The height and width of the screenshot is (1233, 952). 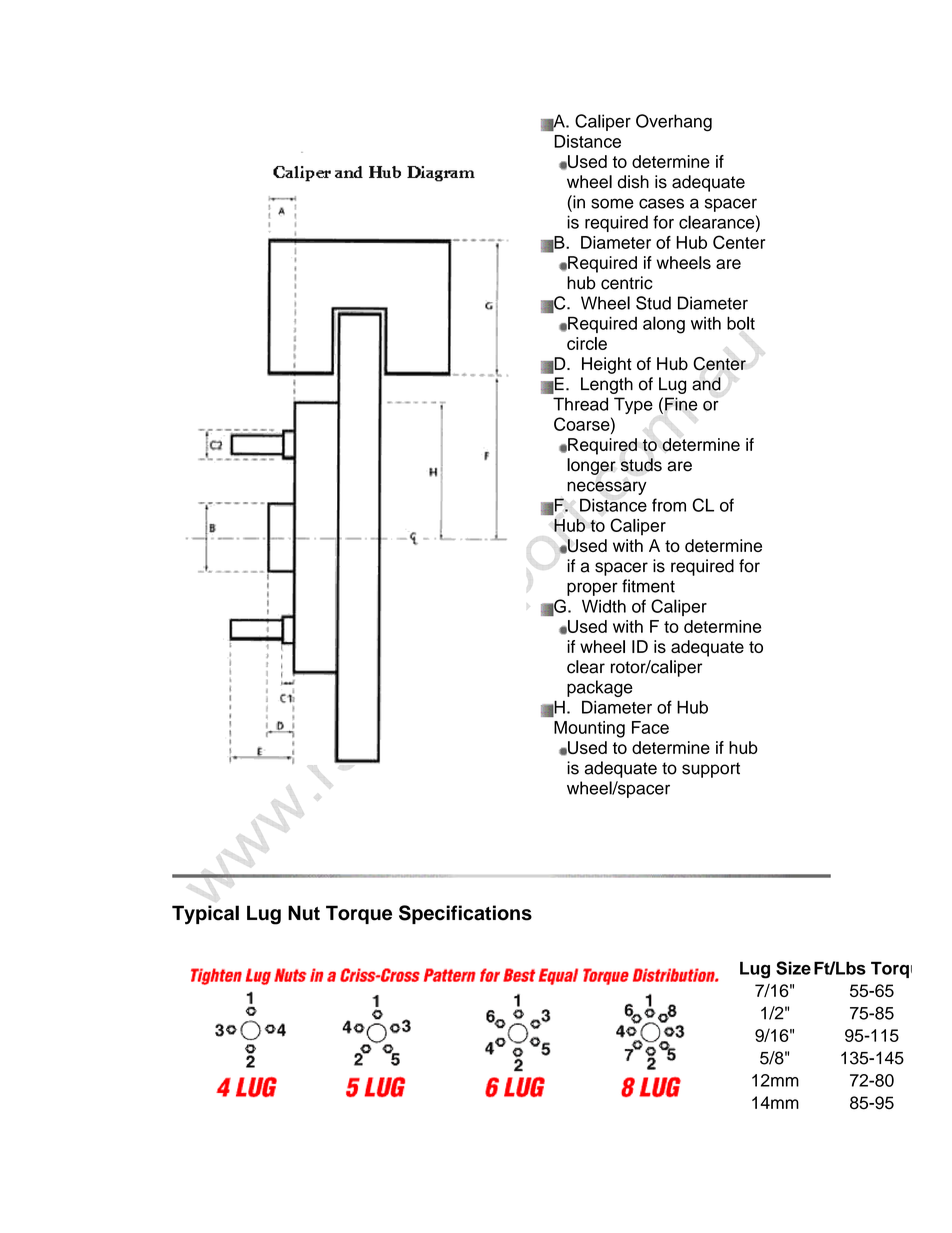 I want to click on Fine, so click(x=681, y=404).
